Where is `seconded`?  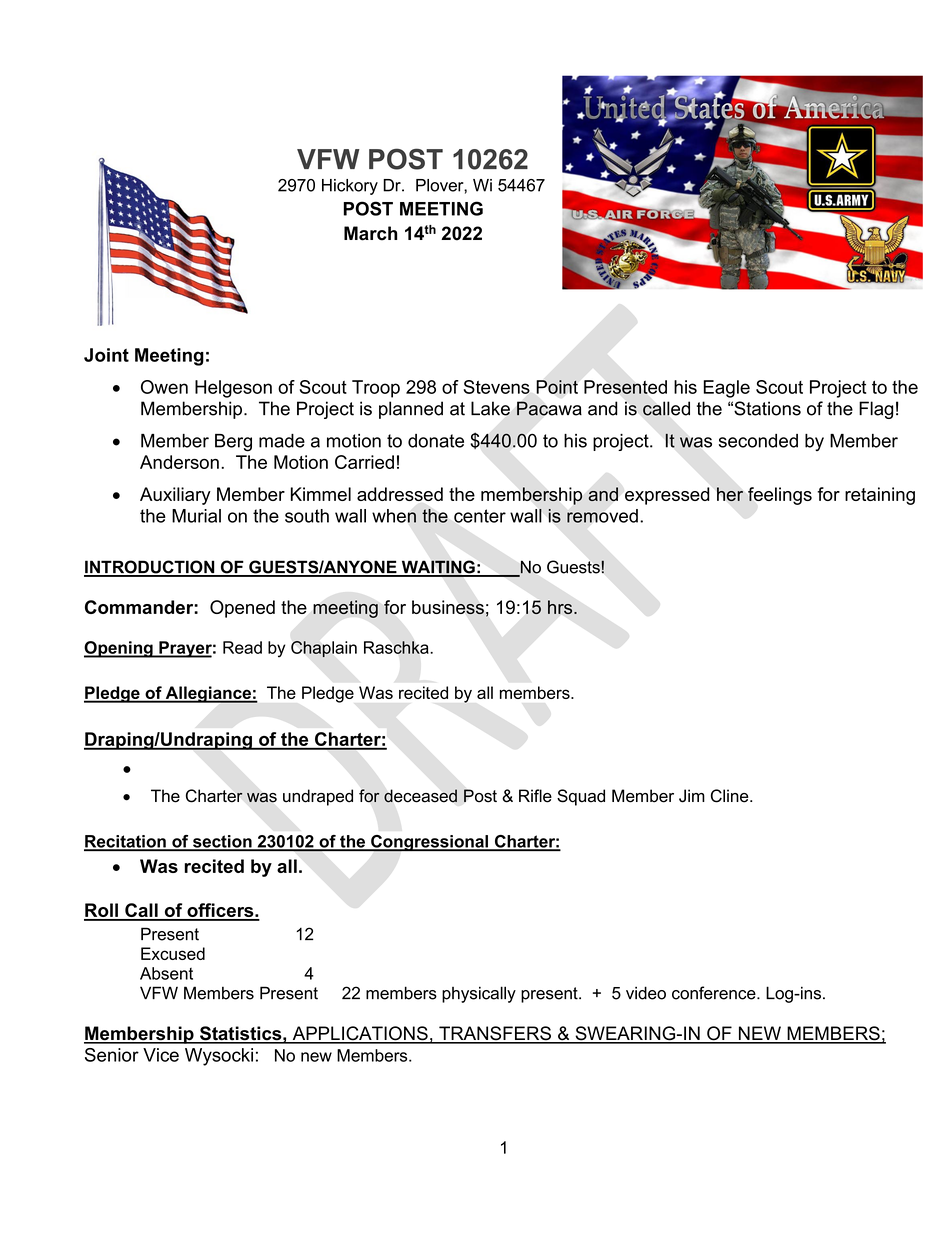
seconded is located at coordinates (758, 441).
